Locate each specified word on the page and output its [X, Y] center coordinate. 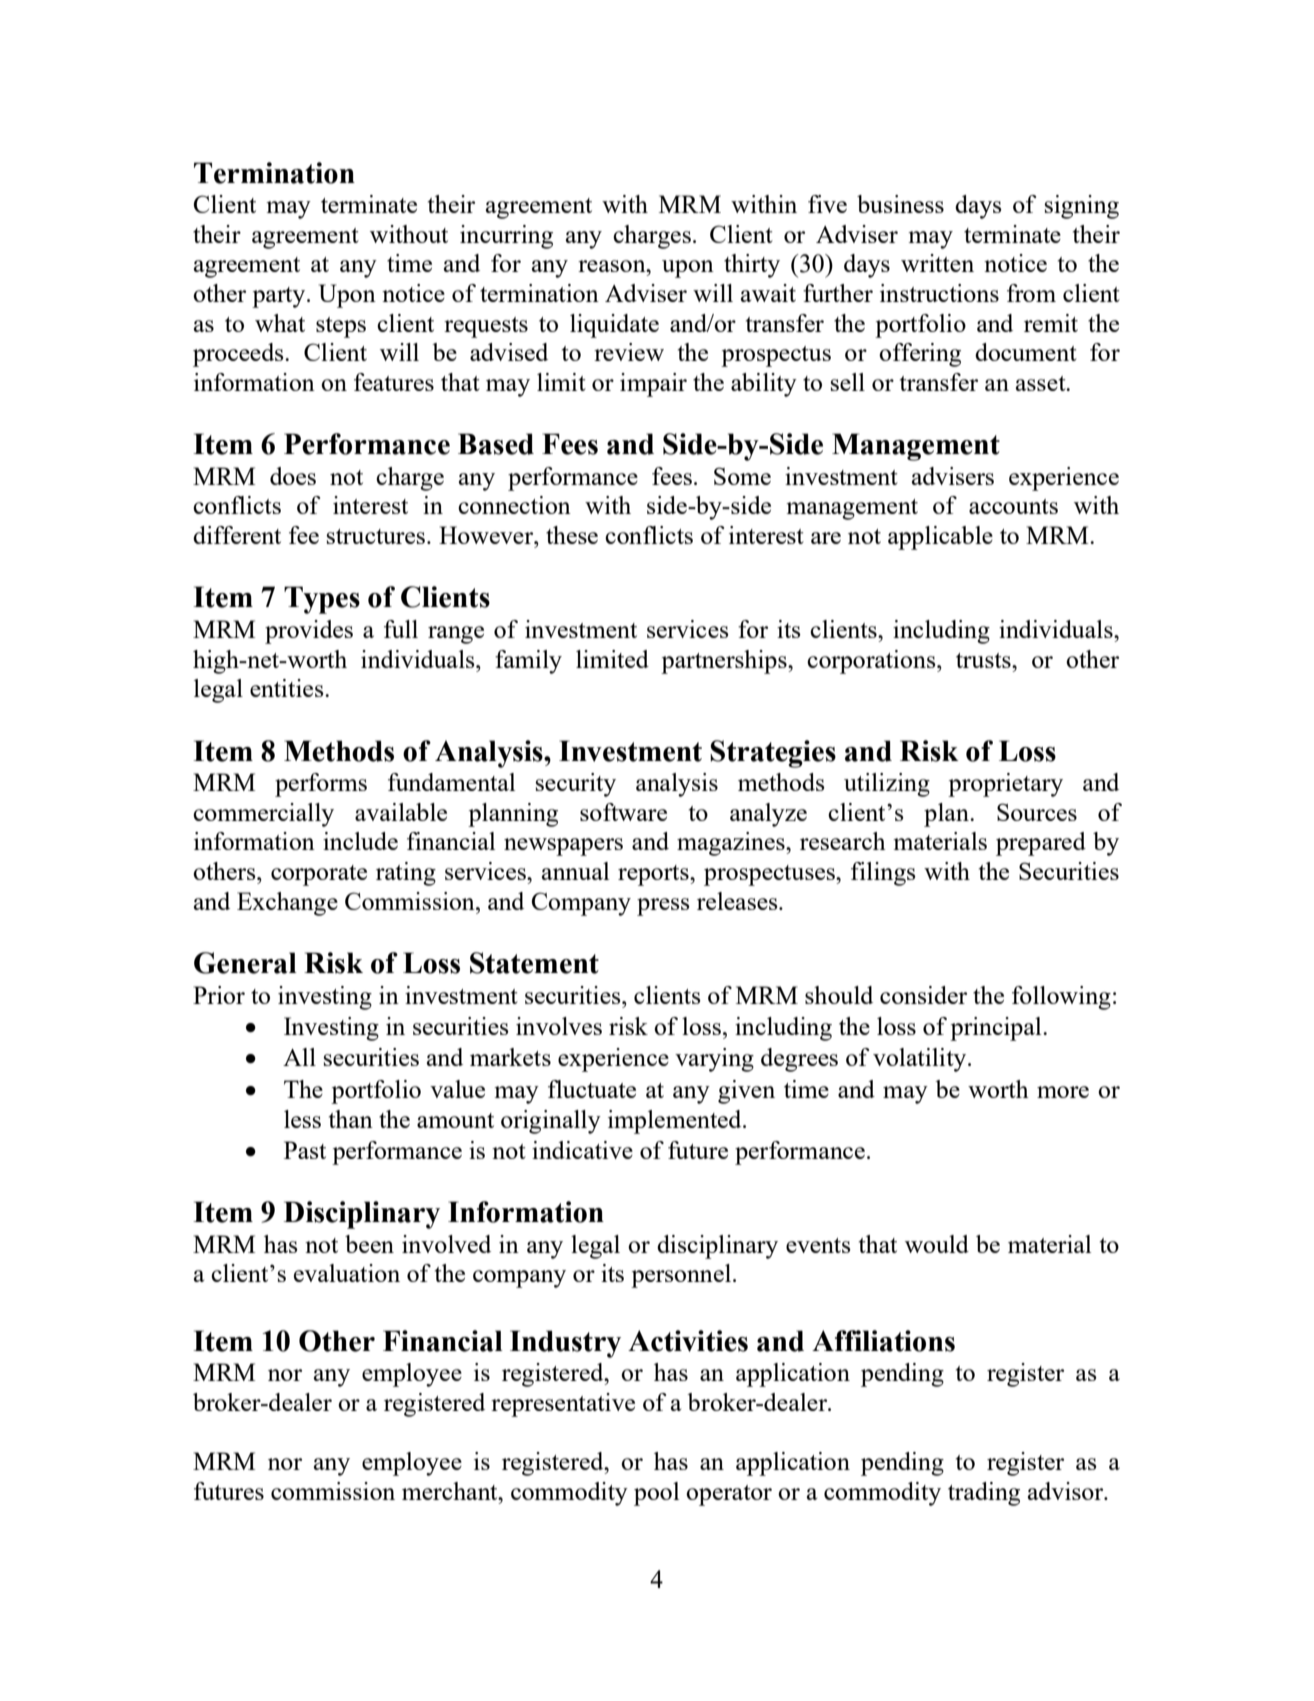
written [937, 263]
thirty [752, 266]
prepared [1041, 844]
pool [656, 1494]
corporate [319, 875]
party [280, 297]
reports [654, 875]
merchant [451, 1491]
